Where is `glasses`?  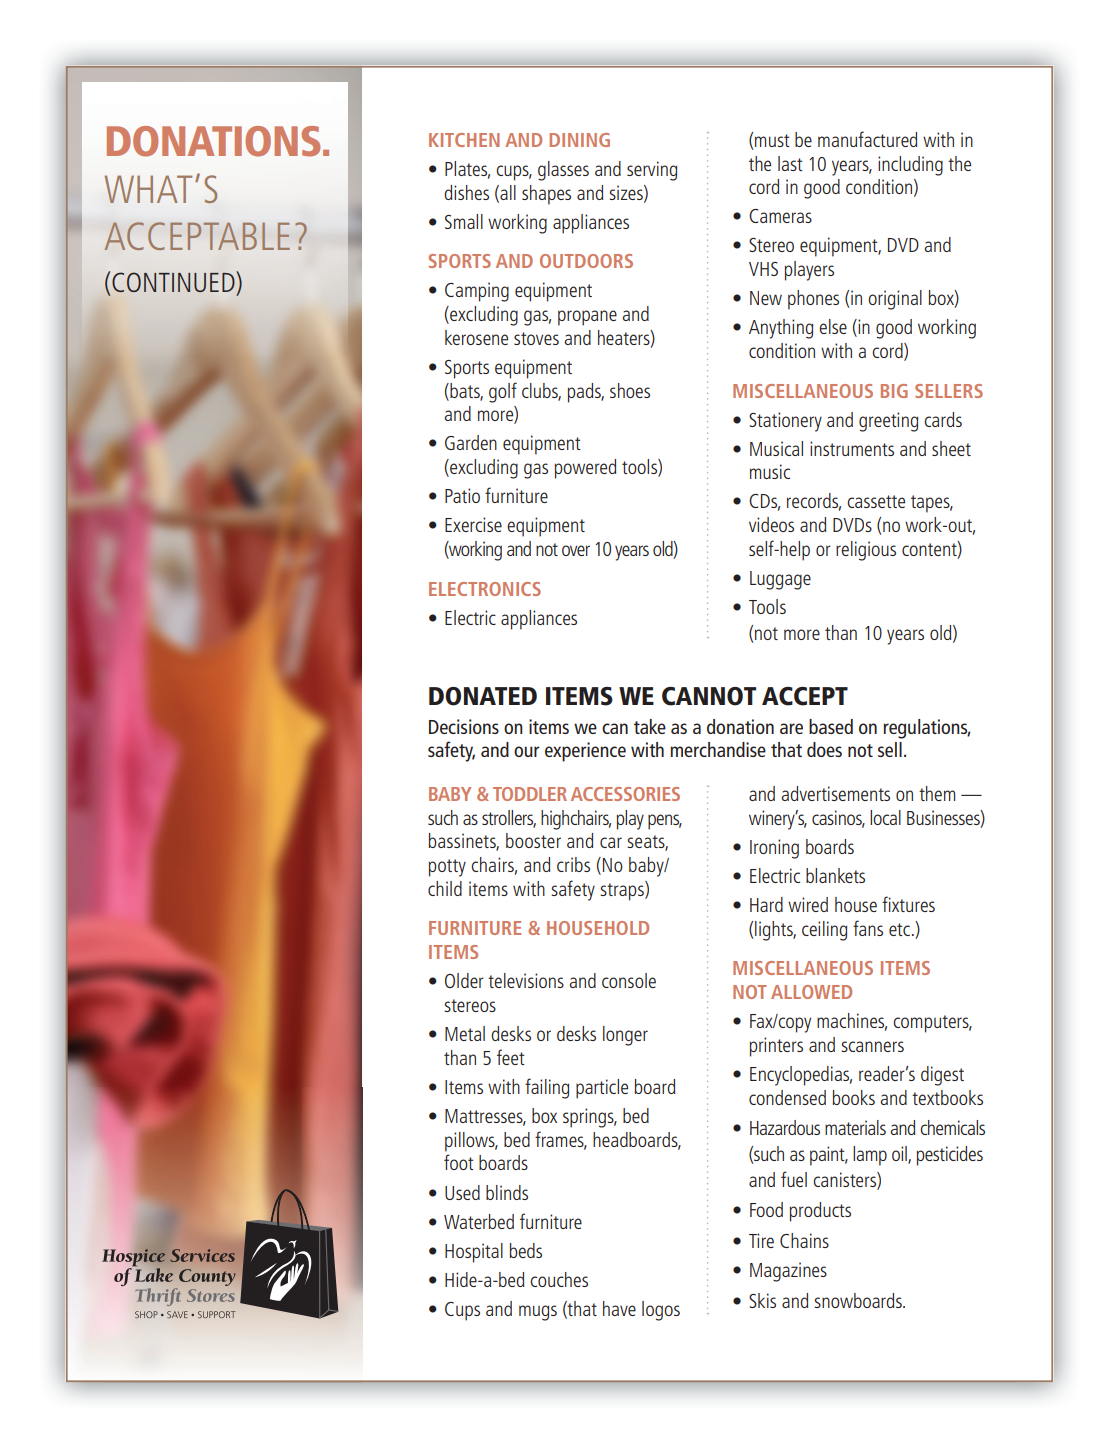 glasses is located at coordinates (563, 171).
